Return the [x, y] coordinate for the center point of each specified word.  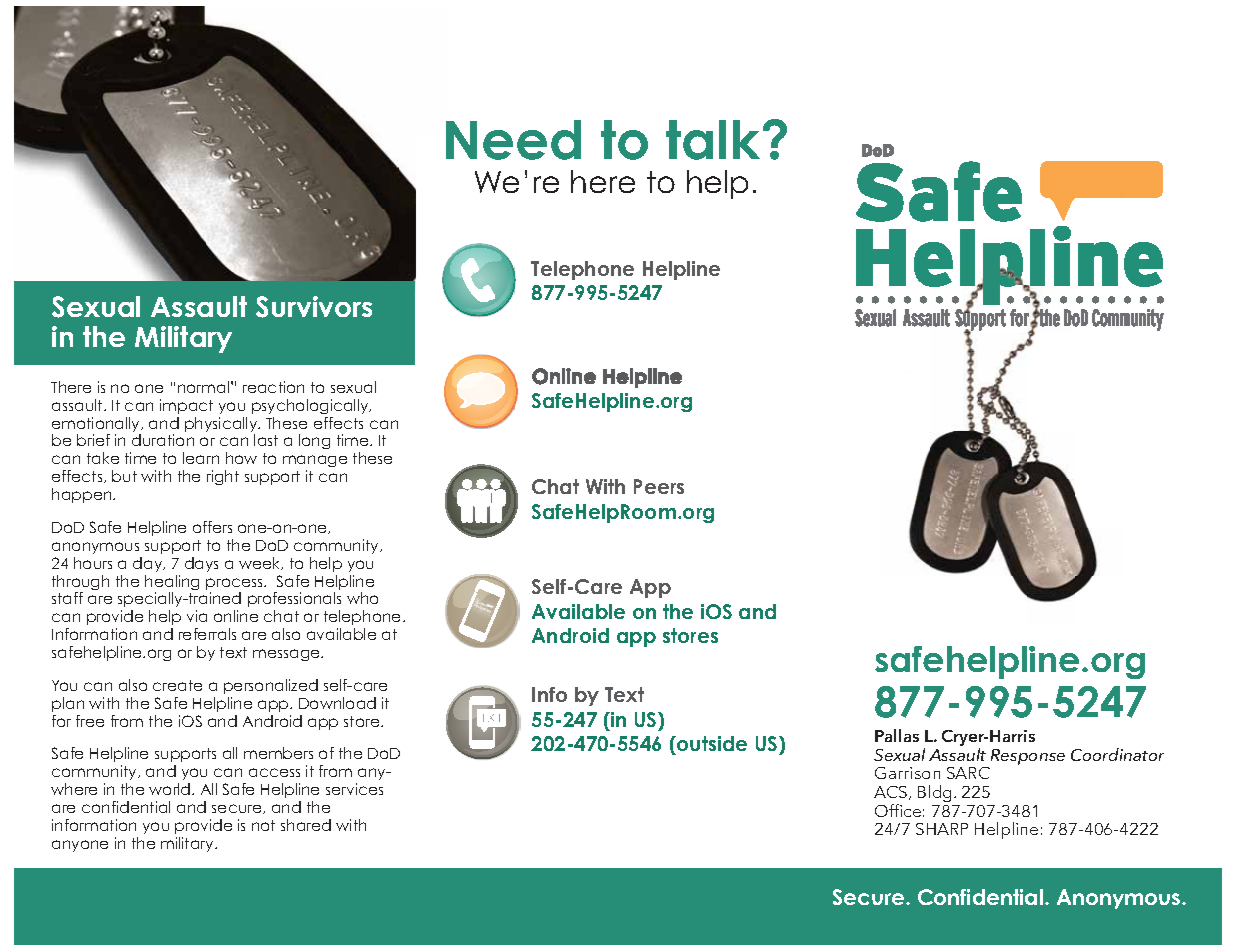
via [197, 616]
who [362, 598]
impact [186, 406]
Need [513, 140]
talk [715, 140]
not [263, 825]
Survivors [314, 307]
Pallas [897, 735]
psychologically [311, 406]
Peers [659, 486]
